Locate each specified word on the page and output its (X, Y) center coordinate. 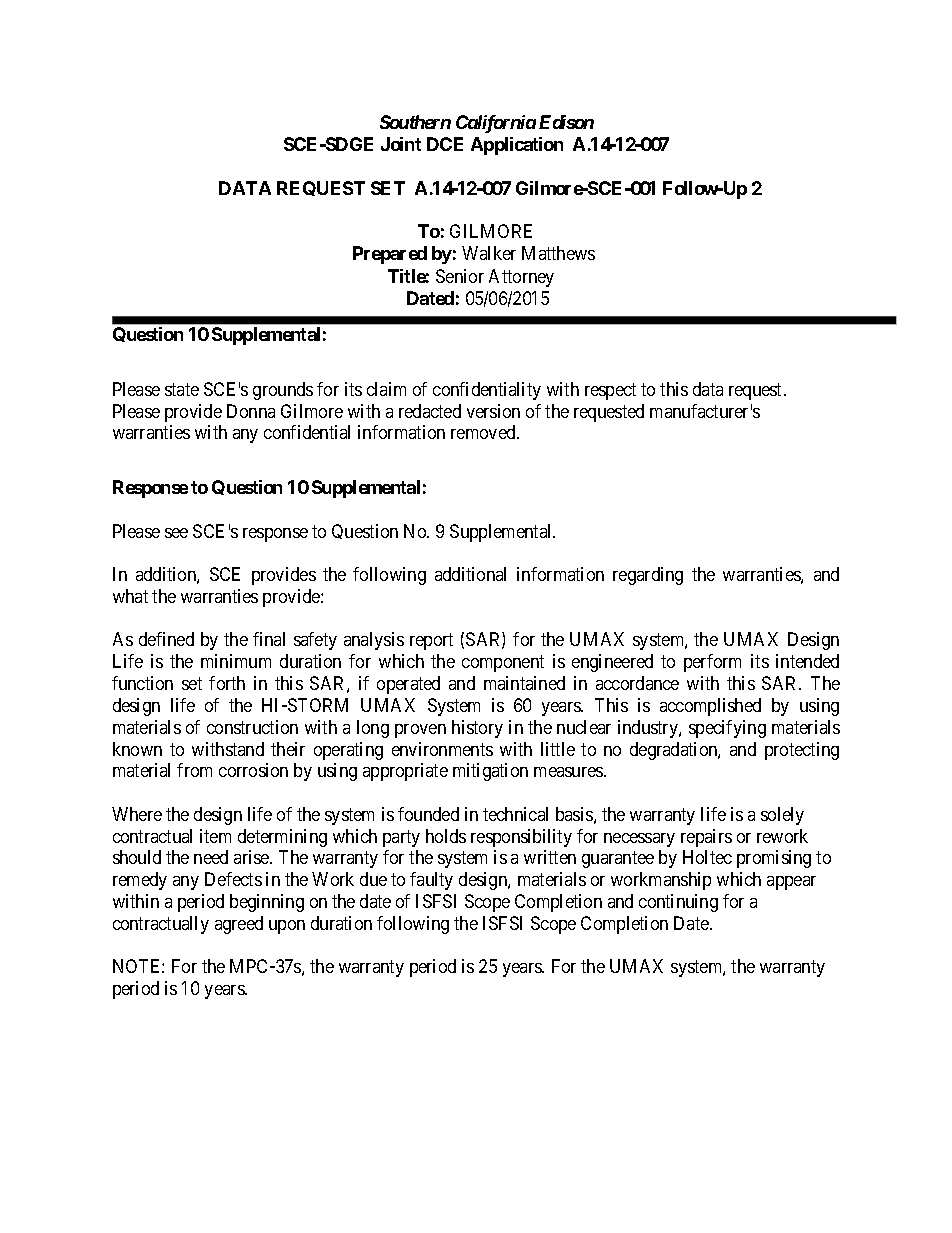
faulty (431, 881)
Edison (566, 122)
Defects (233, 879)
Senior (460, 276)
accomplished (710, 707)
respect (610, 391)
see (176, 533)
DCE (445, 144)
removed (484, 432)
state (182, 389)
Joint (401, 144)
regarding (648, 576)
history (477, 729)
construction (252, 727)
